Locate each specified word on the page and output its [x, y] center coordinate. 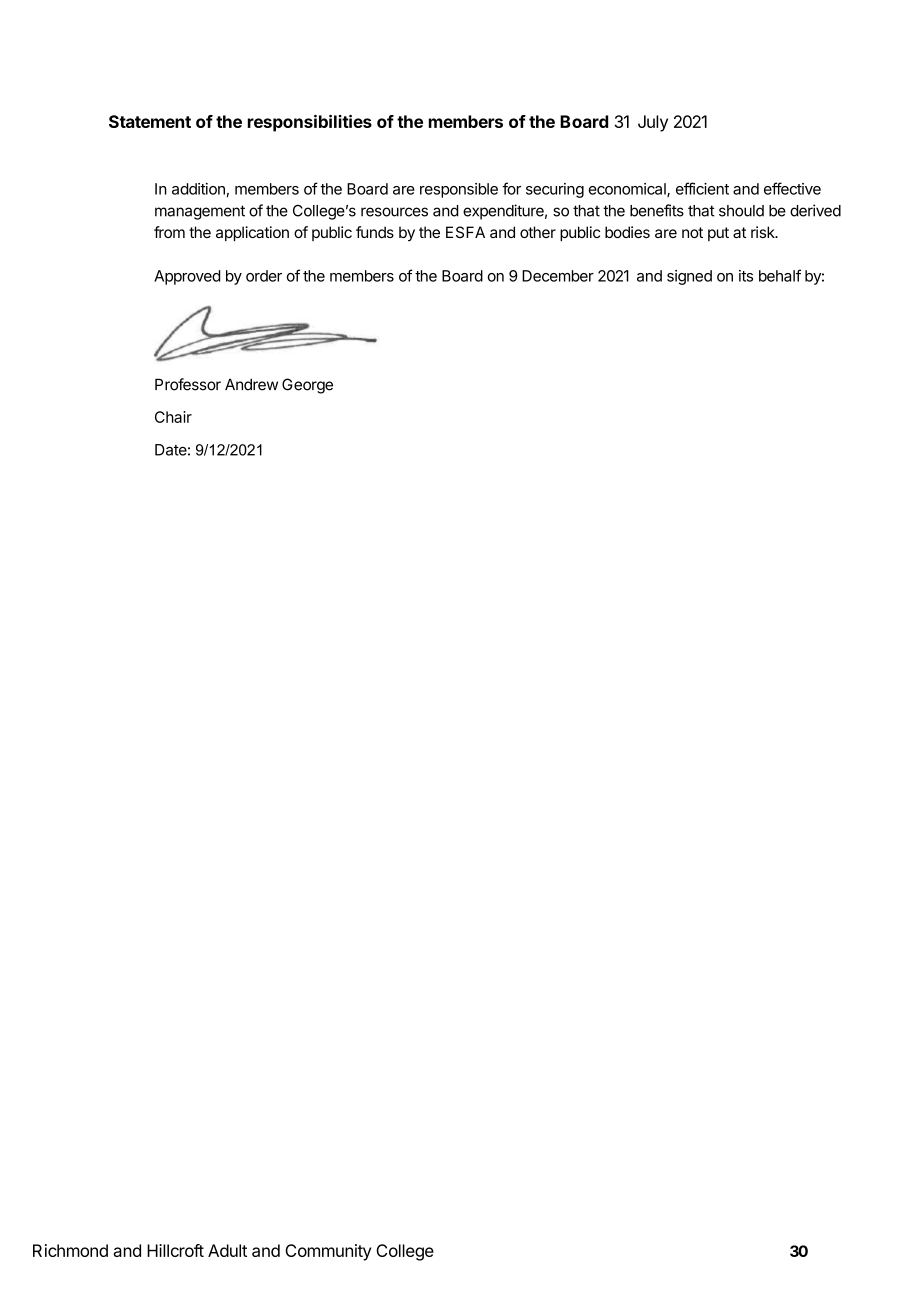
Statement [150, 121]
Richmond [70, 1250]
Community [328, 1252]
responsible [459, 190]
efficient [702, 188]
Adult [227, 1250]
